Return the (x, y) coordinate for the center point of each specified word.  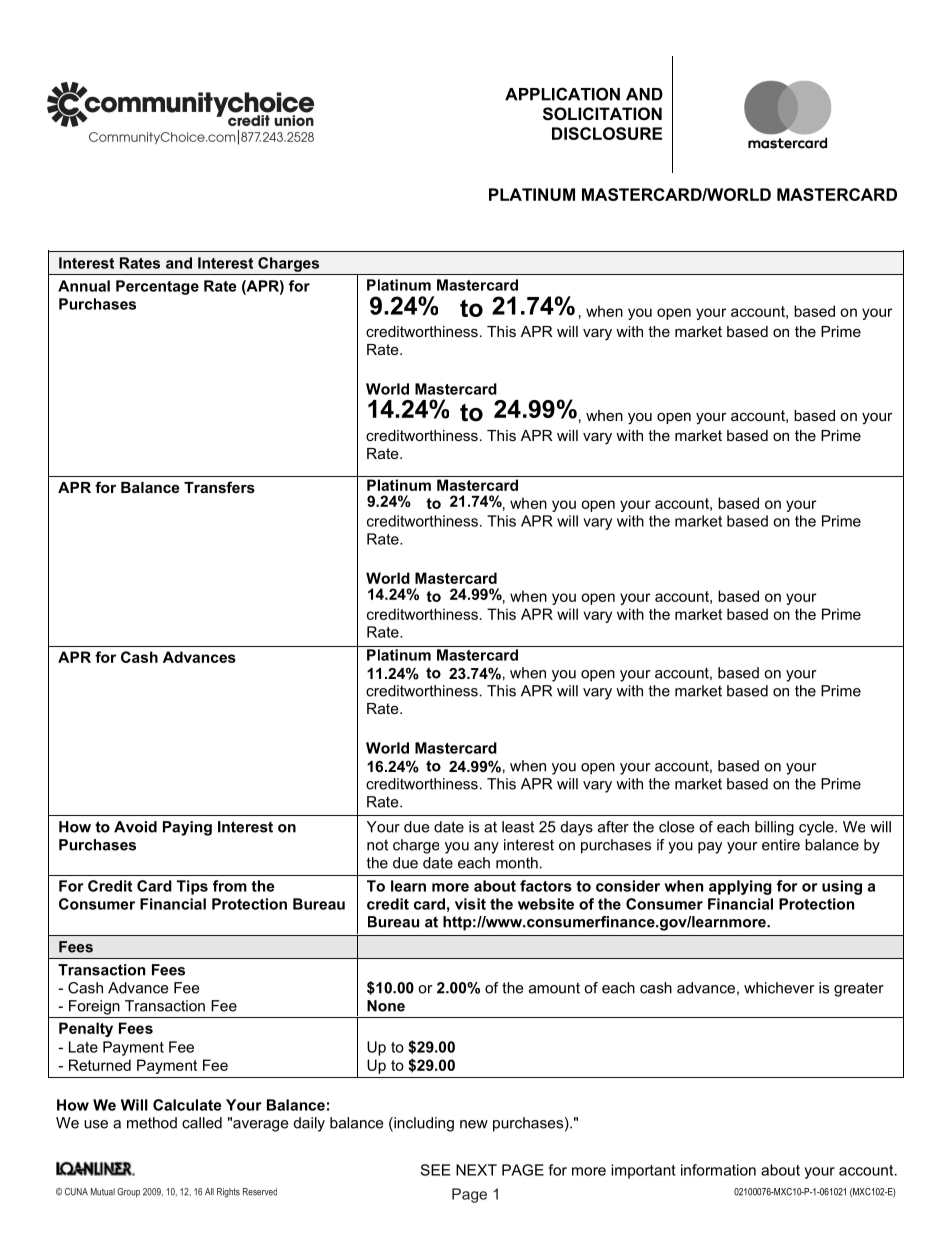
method (152, 1123)
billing (774, 828)
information (718, 1170)
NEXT (476, 1170)
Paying (187, 828)
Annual (84, 286)
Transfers (219, 487)
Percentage (157, 287)
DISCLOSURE (607, 133)
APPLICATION (562, 94)
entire (781, 845)
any (486, 848)
